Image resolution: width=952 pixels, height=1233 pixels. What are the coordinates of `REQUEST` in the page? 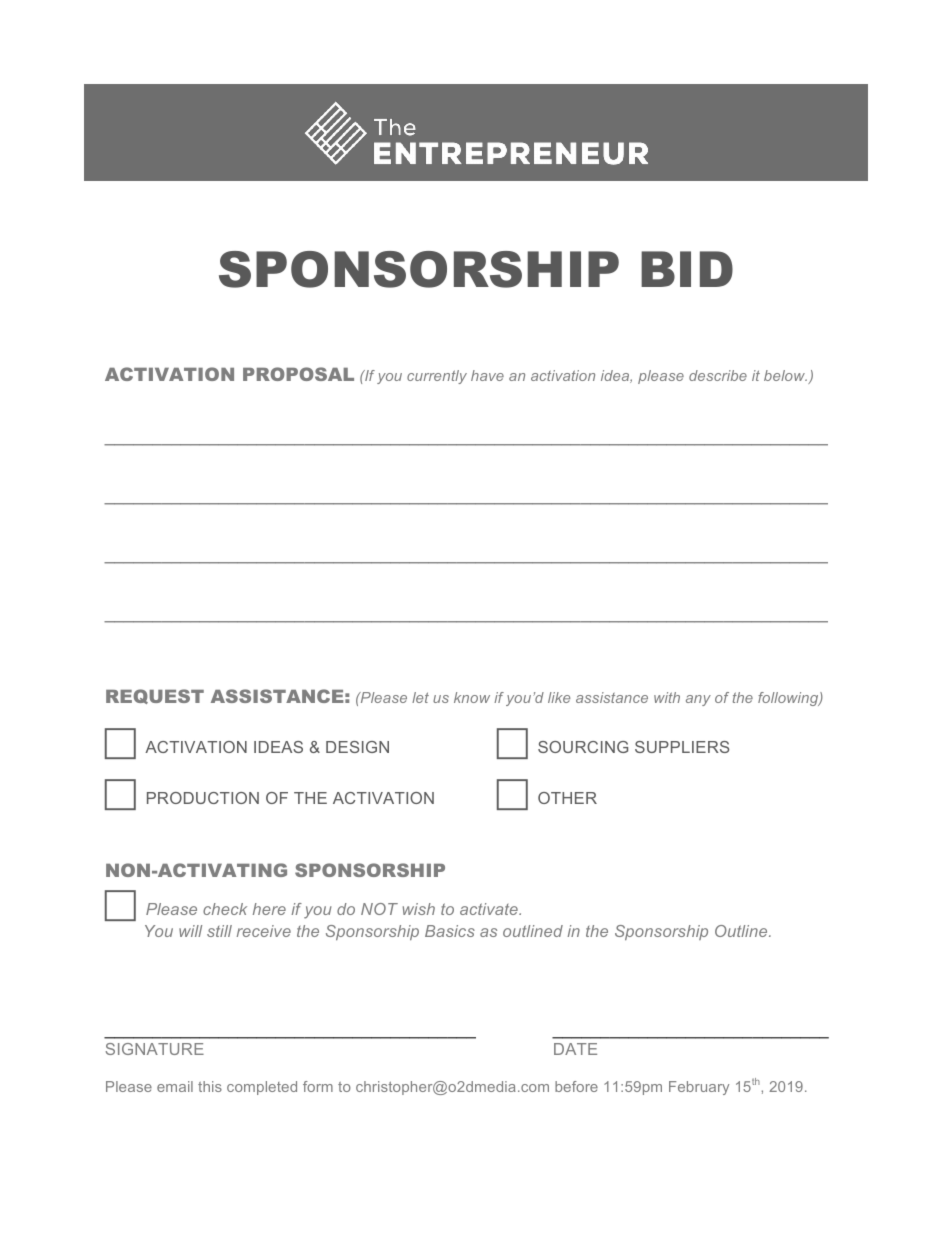 It's located at (155, 696).
